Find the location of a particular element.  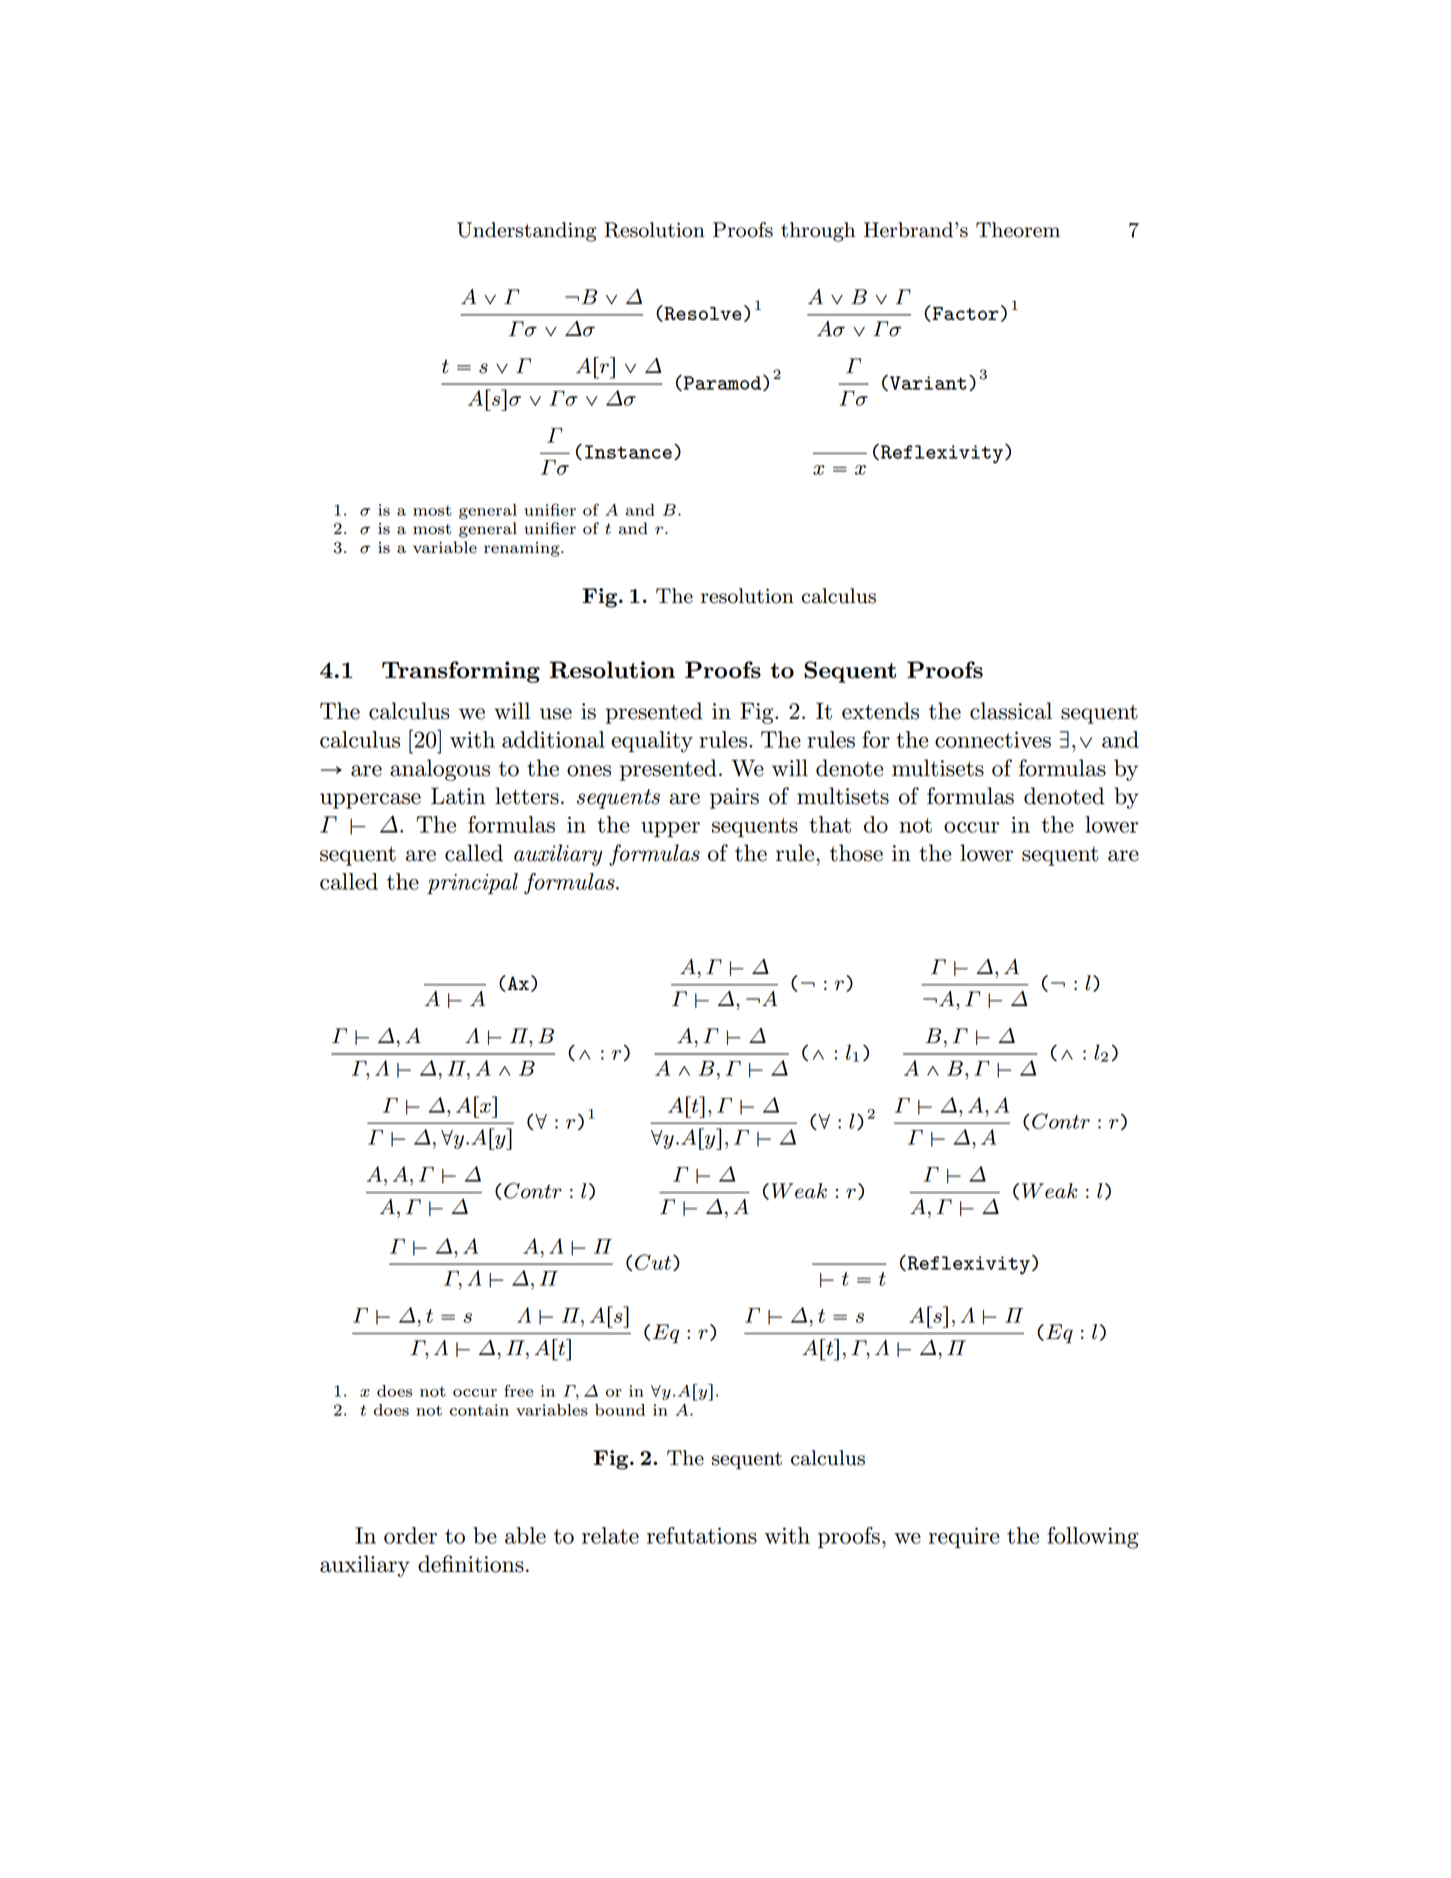

relate is located at coordinates (610, 1535).
